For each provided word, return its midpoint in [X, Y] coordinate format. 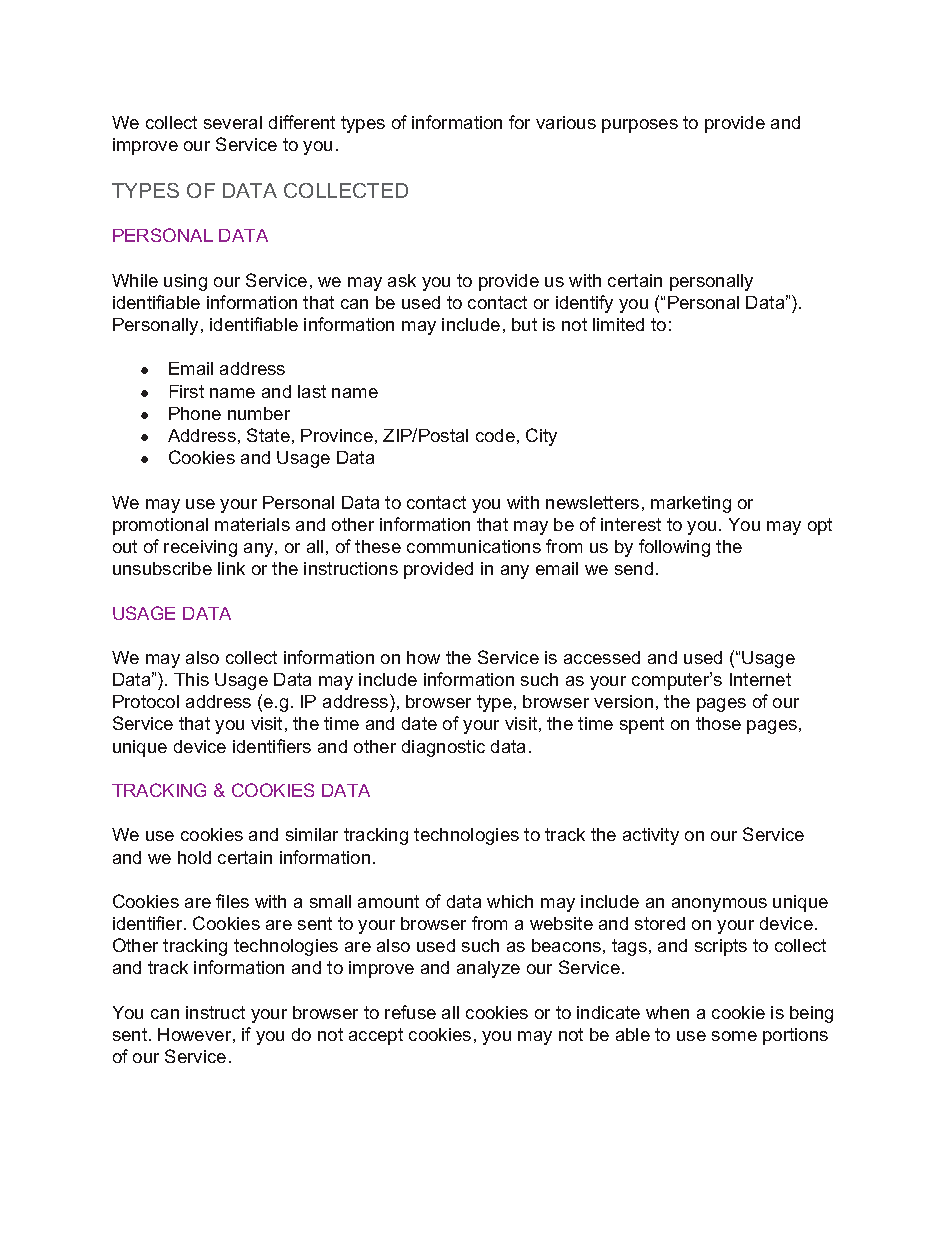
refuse [410, 1012]
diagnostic [443, 748]
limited [618, 324]
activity [651, 836]
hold [194, 857]
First [187, 391]
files [232, 901]
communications [474, 546]
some [734, 1036]
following [674, 548]
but [524, 324]
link [231, 568]
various [566, 122]
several [233, 122]
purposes [640, 126]
